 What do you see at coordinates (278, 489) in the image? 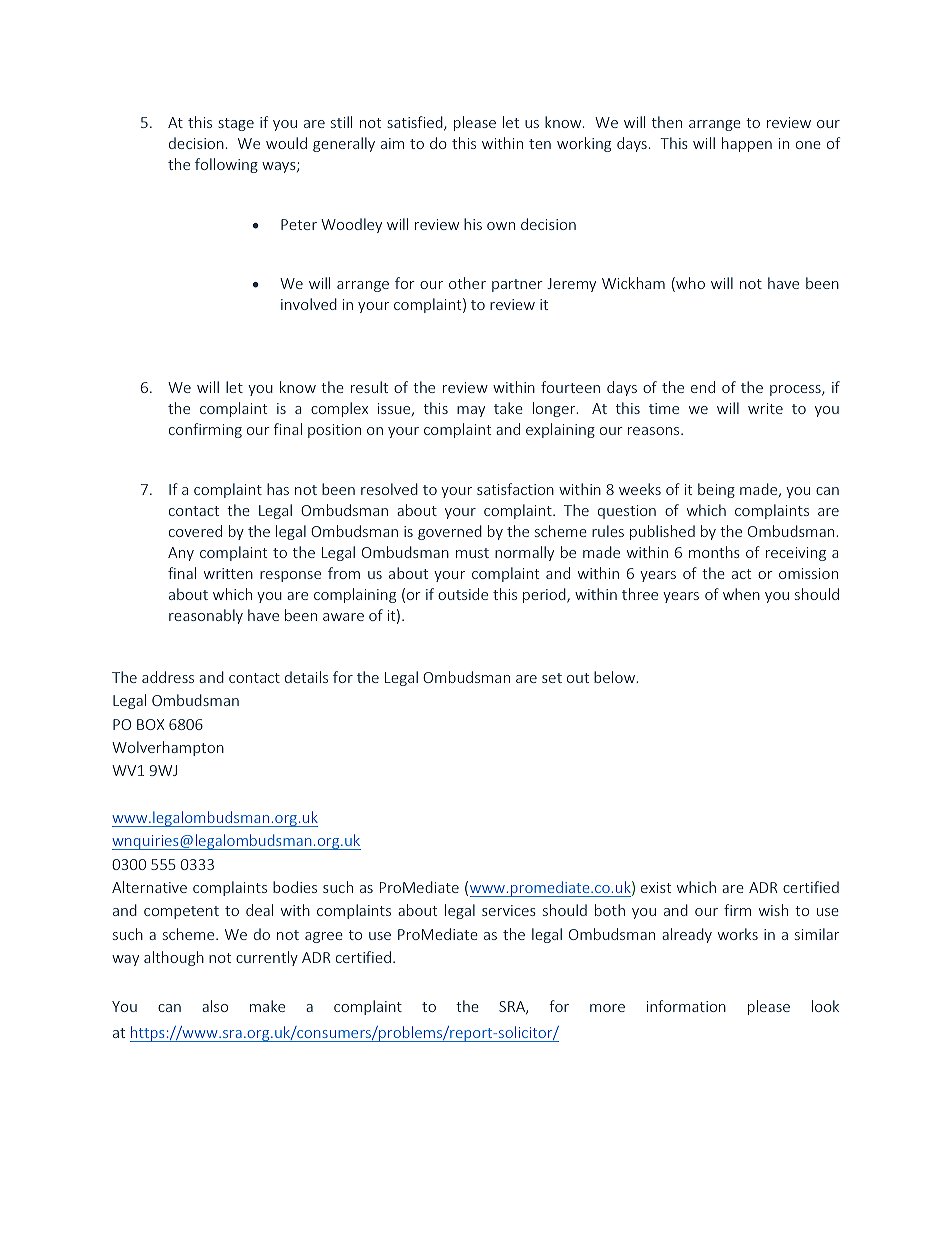
I see `has` at bounding box center [278, 489].
